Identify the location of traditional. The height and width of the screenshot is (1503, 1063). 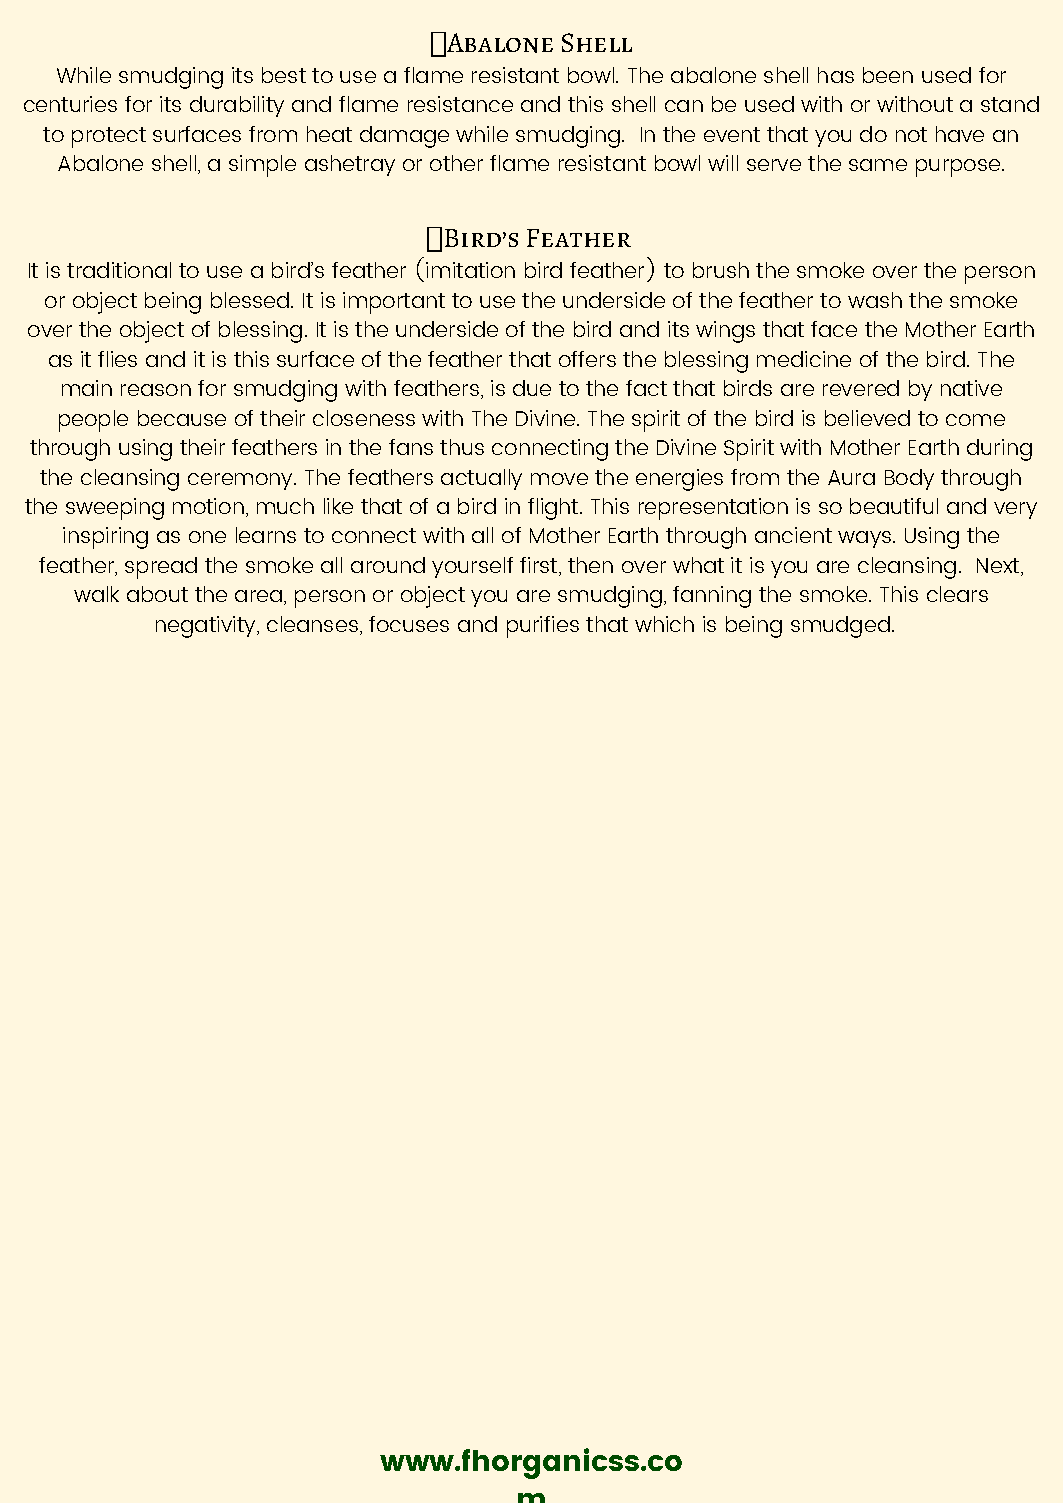
(119, 270).
